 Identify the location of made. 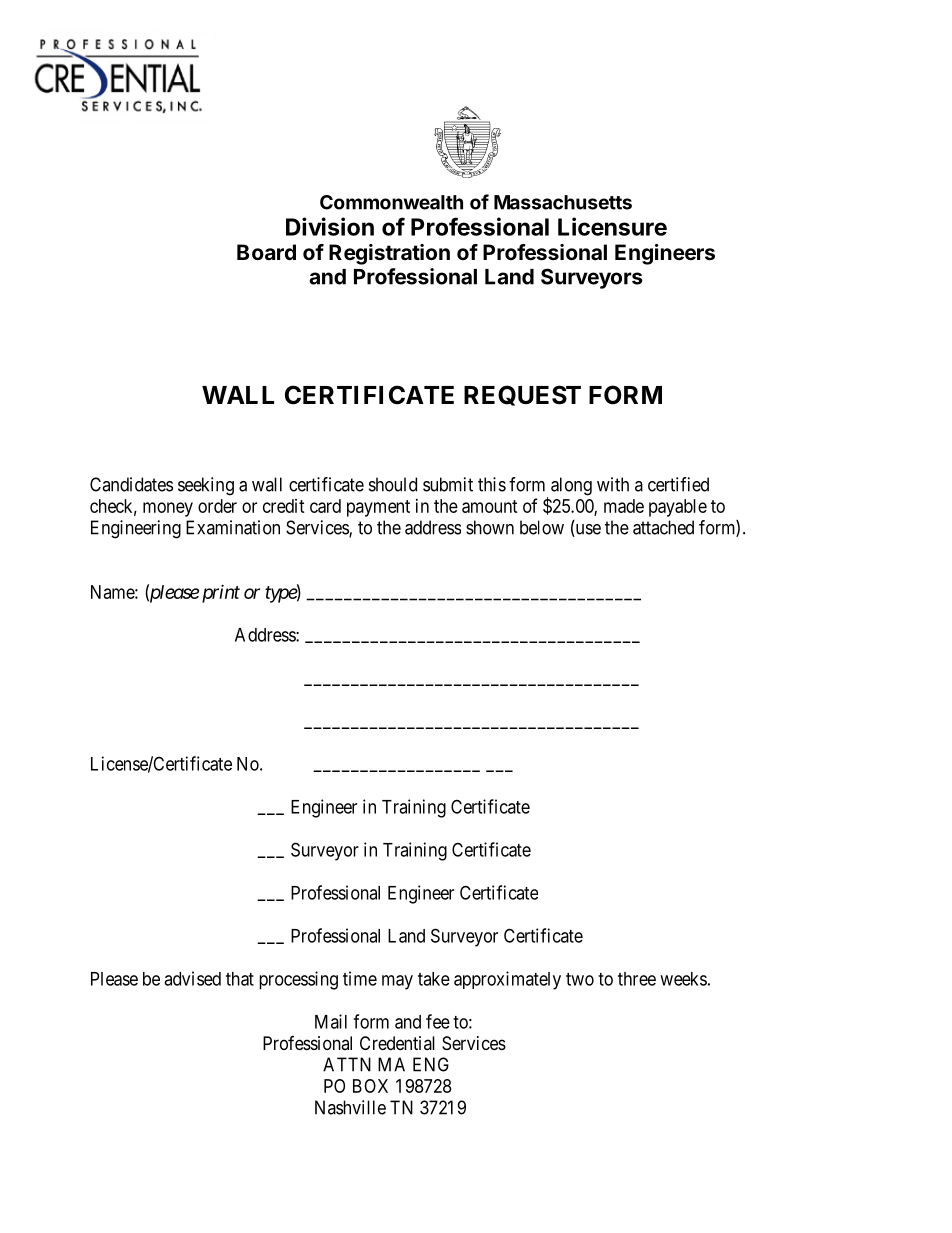
(624, 506).
